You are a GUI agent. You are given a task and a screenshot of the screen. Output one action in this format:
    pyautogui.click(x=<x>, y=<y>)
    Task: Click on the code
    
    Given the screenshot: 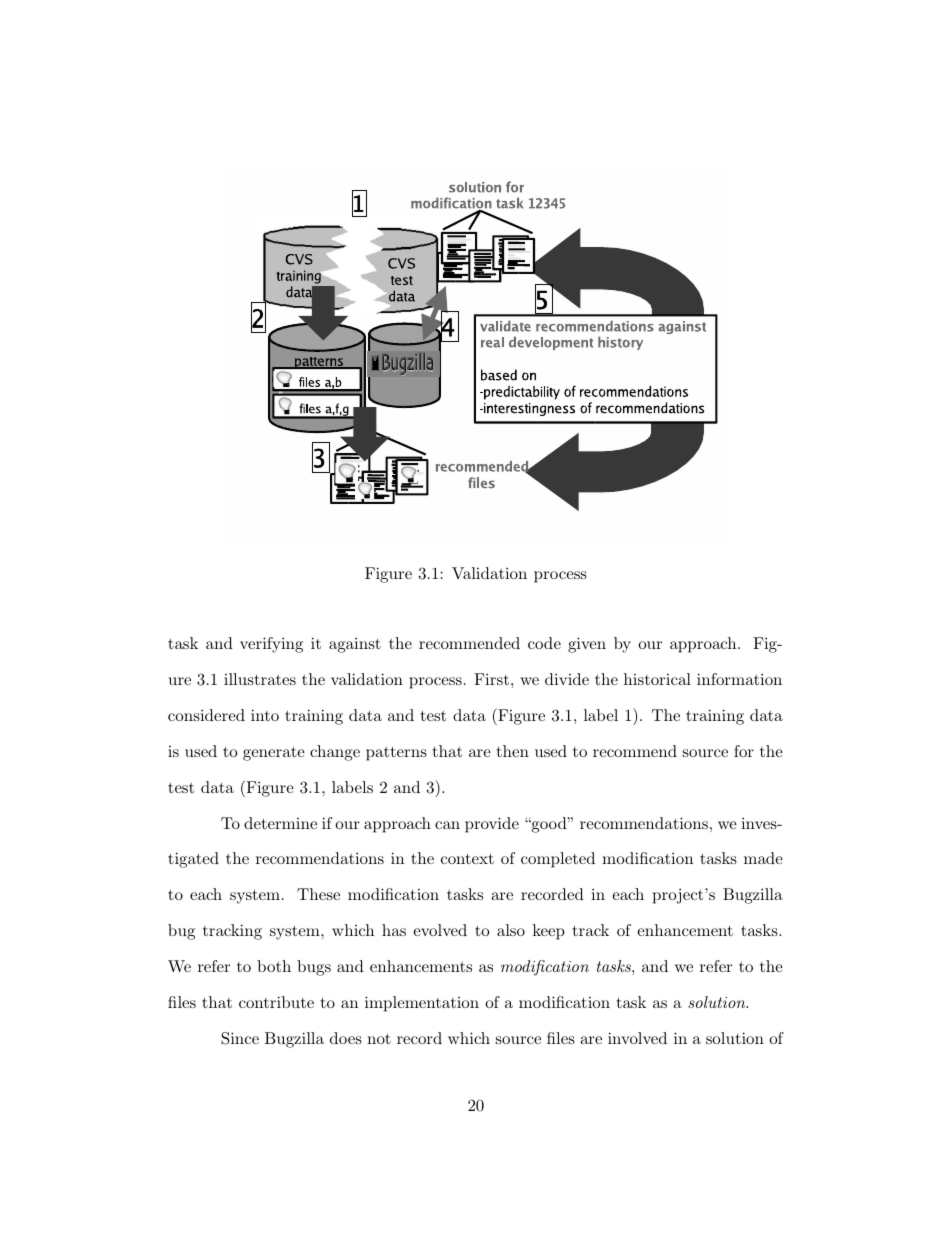 What is the action you would take?
    pyautogui.click(x=544, y=643)
